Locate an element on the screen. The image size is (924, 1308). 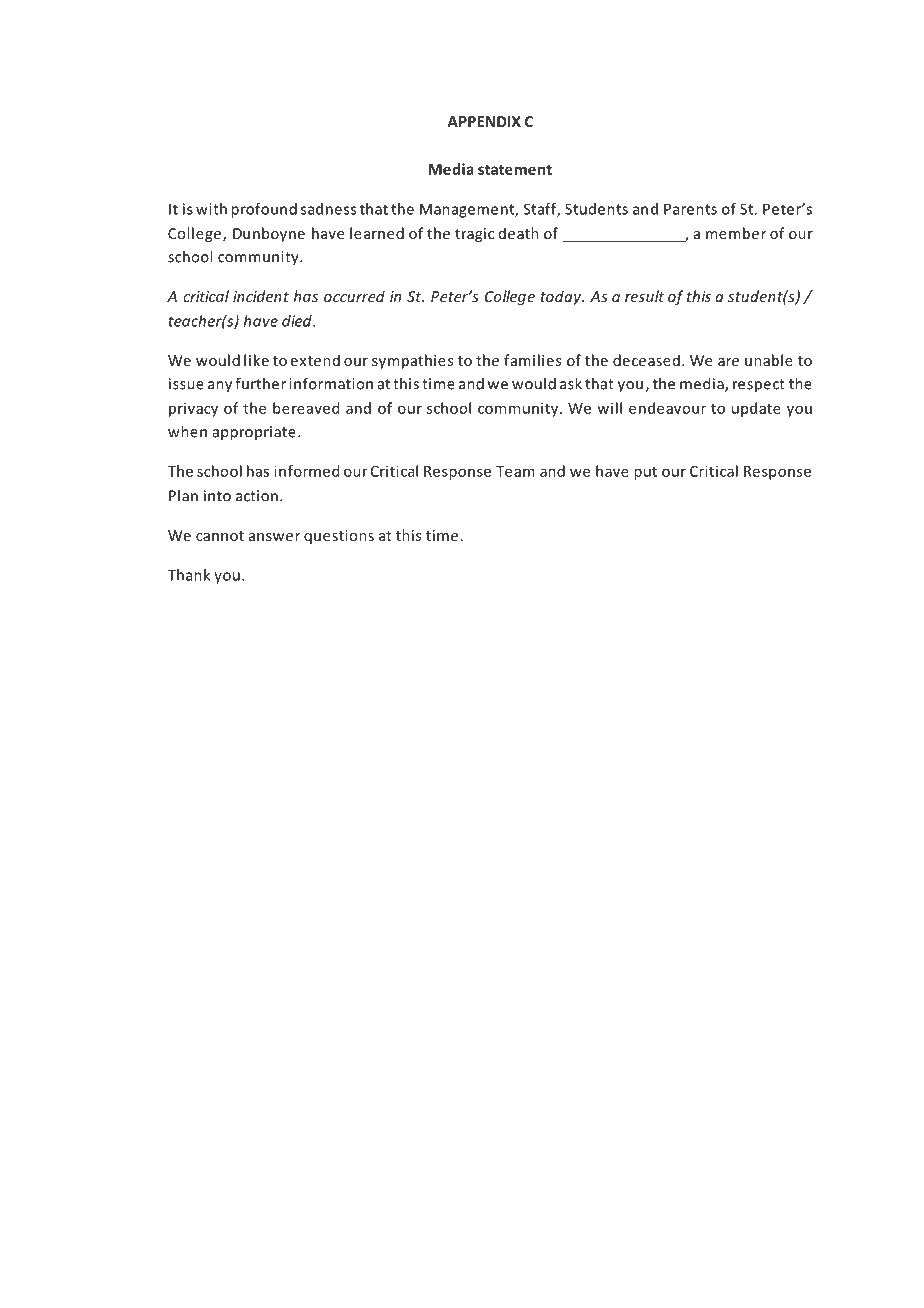
families is located at coordinates (532, 360).
